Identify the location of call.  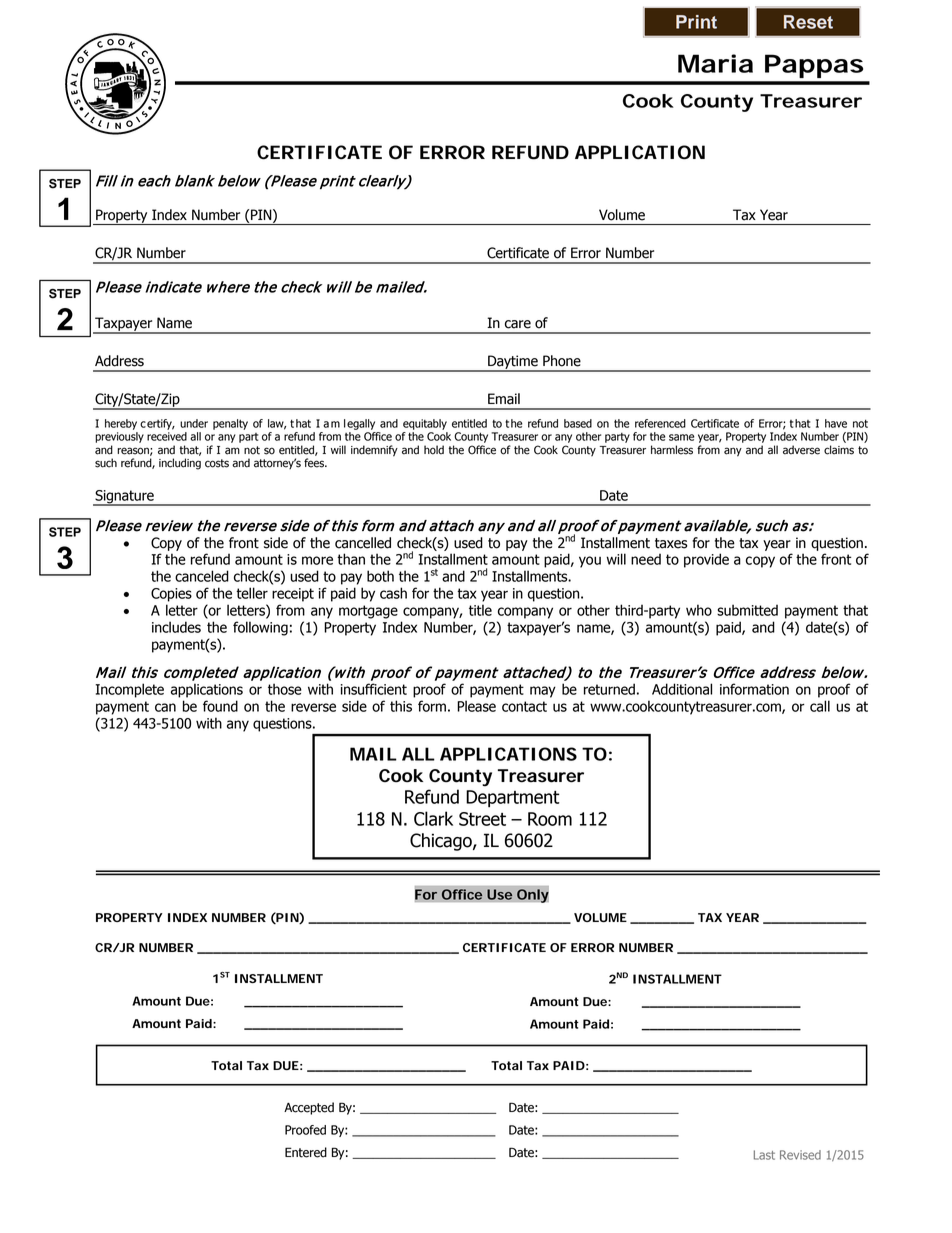
(820, 706).
